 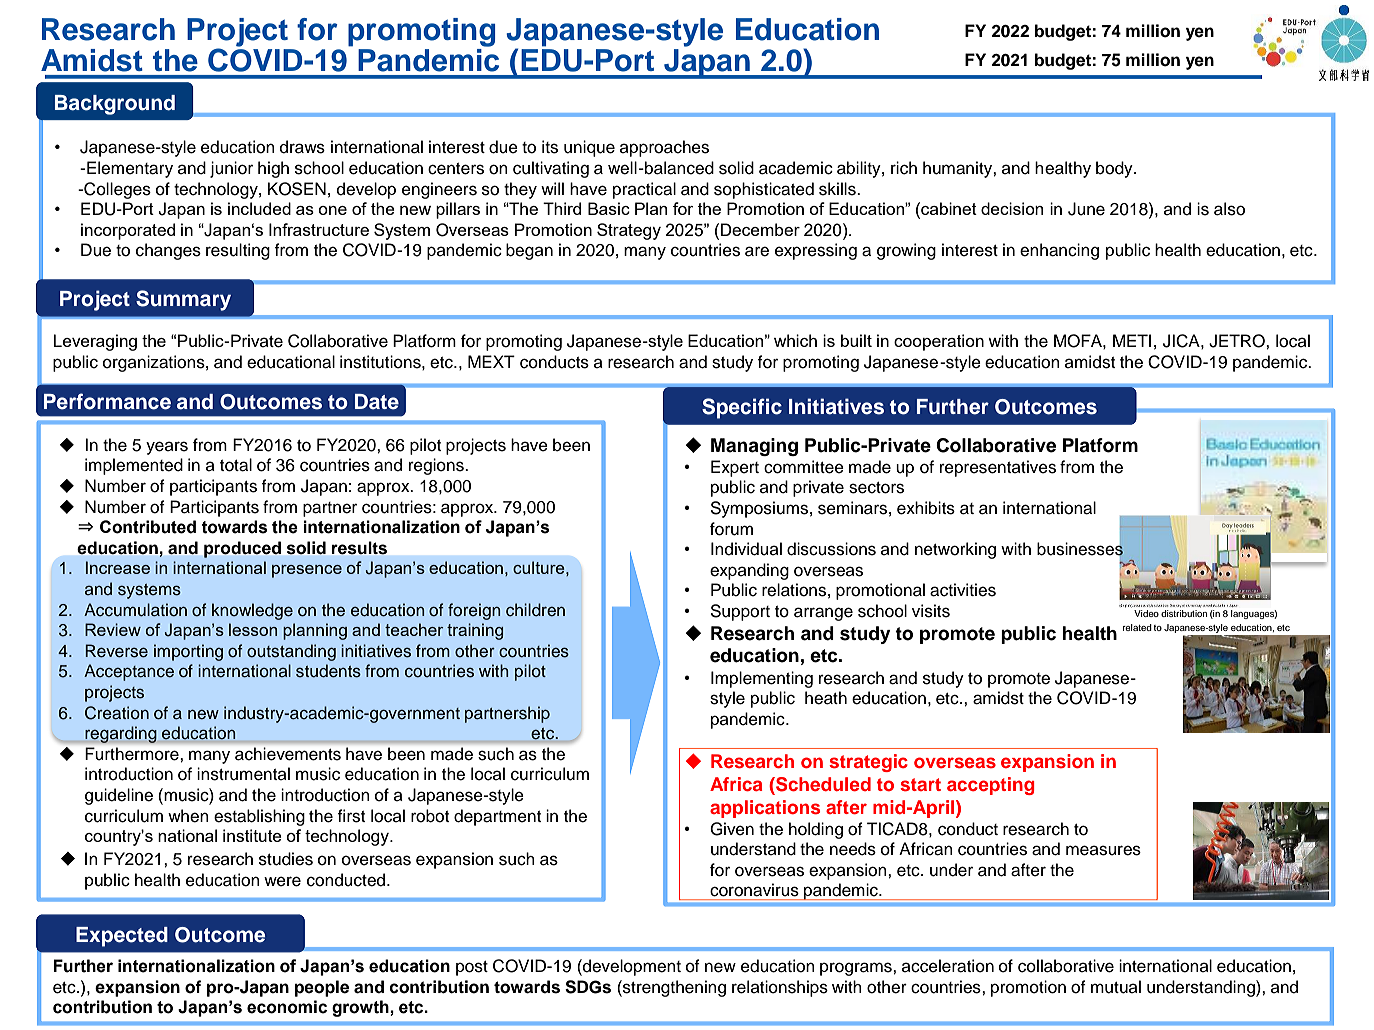 What do you see at coordinates (1116, 987) in the page?
I see `mutual` at bounding box center [1116, 987].
